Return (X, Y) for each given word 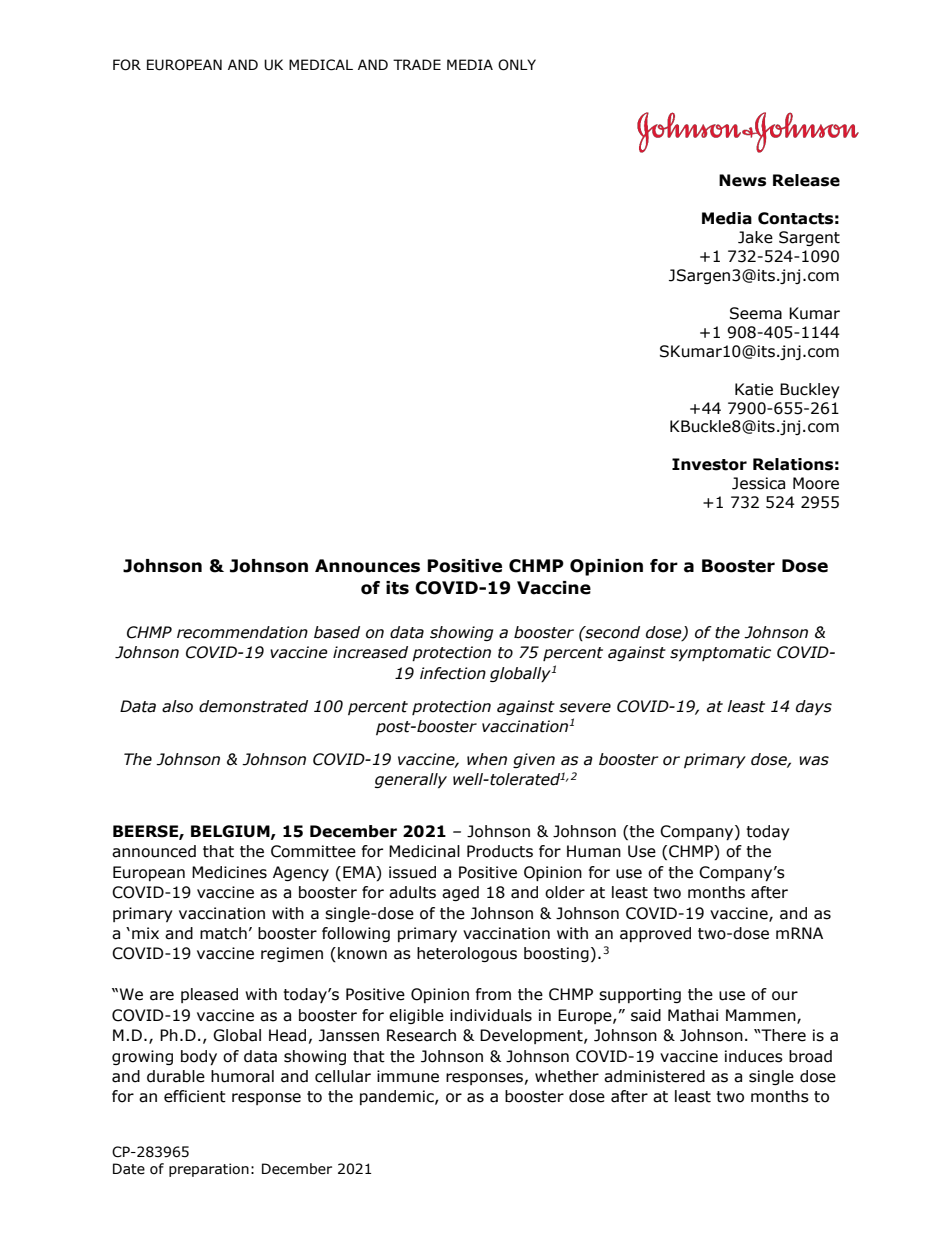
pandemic (398, 1097)
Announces (367, 566)
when (487, 759)
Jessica (758, 483)
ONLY (517, 65)
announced (154, 851)
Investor (709, 464)
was (814, 761)
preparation (209, 1170)
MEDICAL (321, 65)
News (742, 180)
